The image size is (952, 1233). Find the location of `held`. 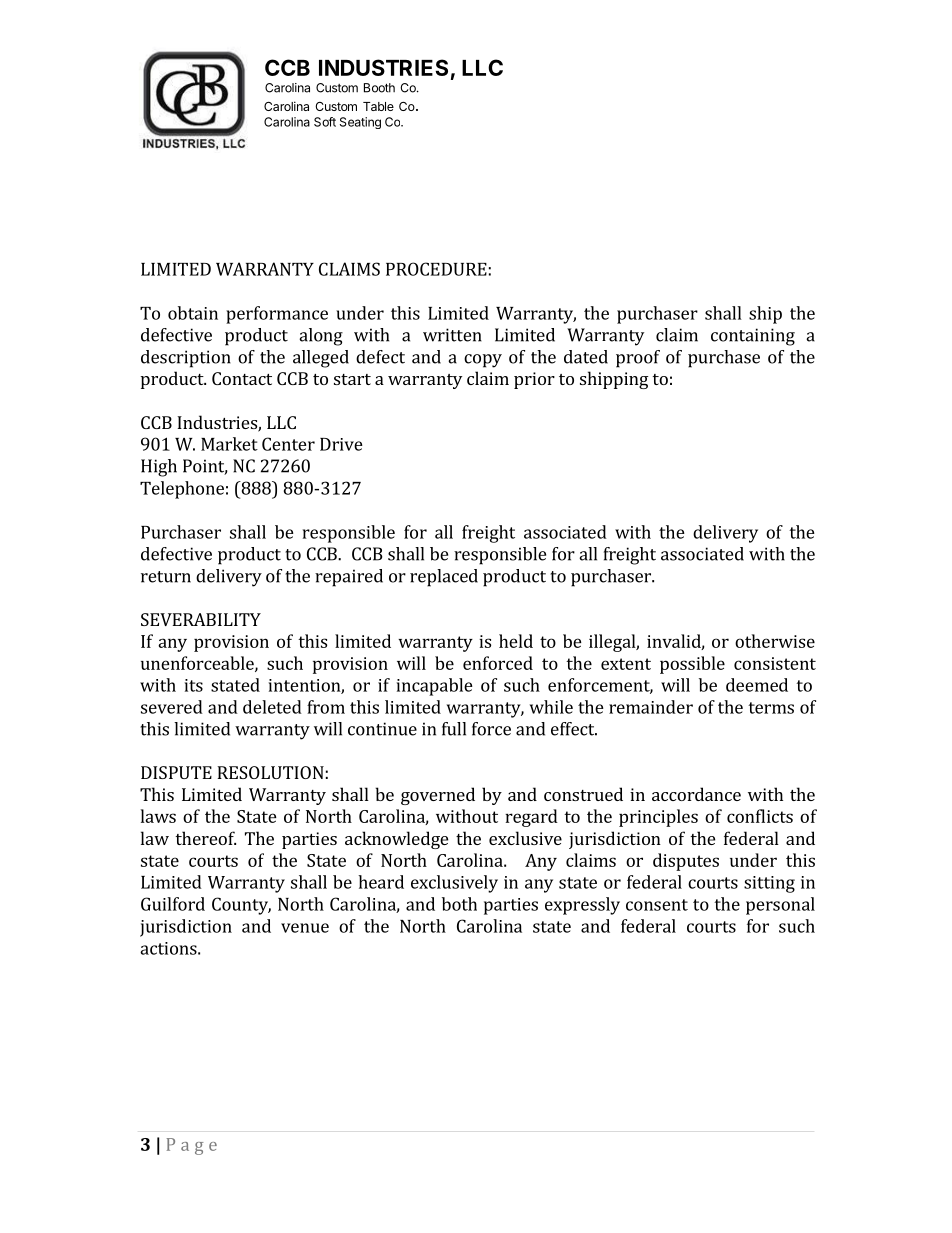

held is located at coordinates (516, 641).
